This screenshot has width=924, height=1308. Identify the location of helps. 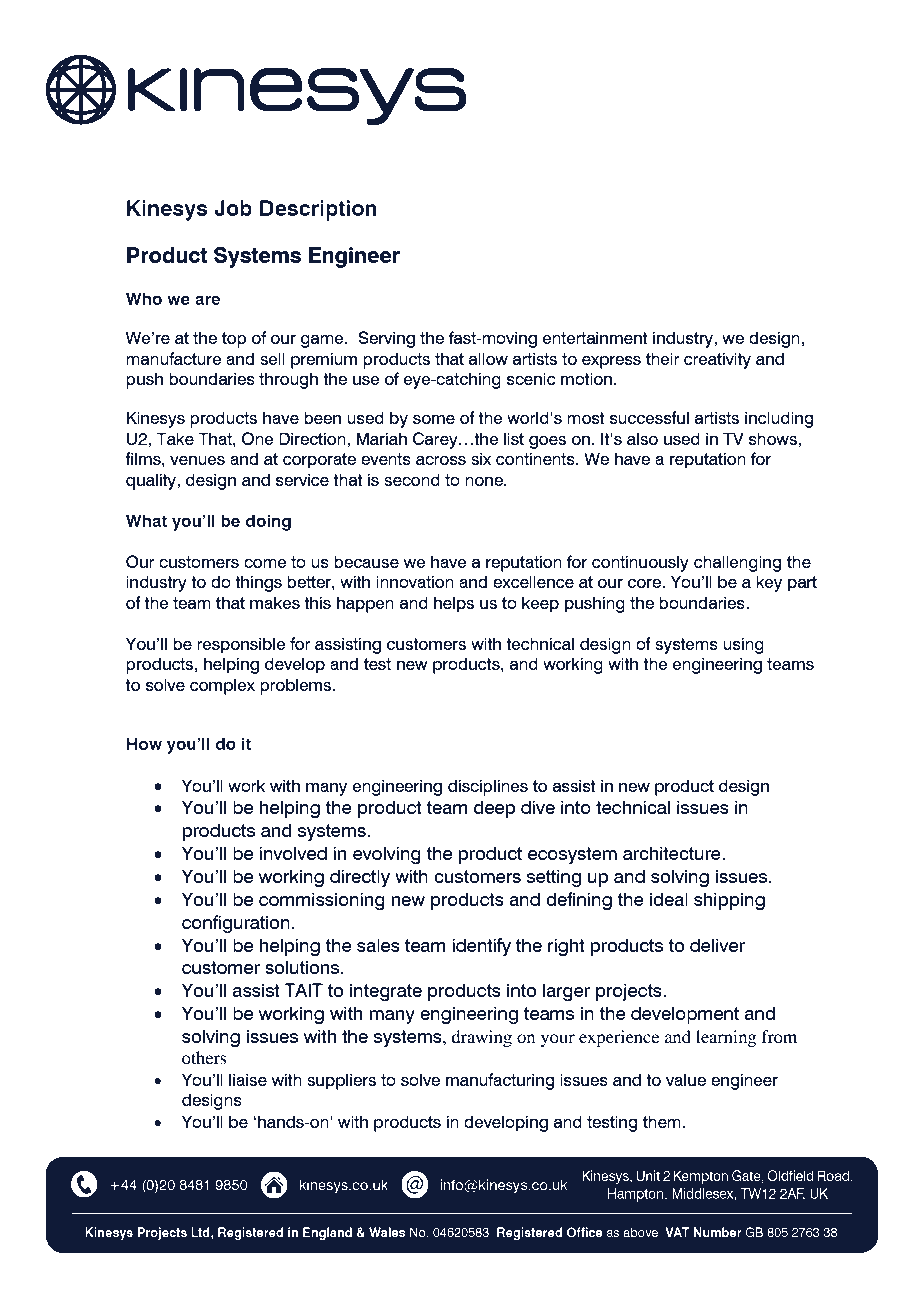
(454, 604).
